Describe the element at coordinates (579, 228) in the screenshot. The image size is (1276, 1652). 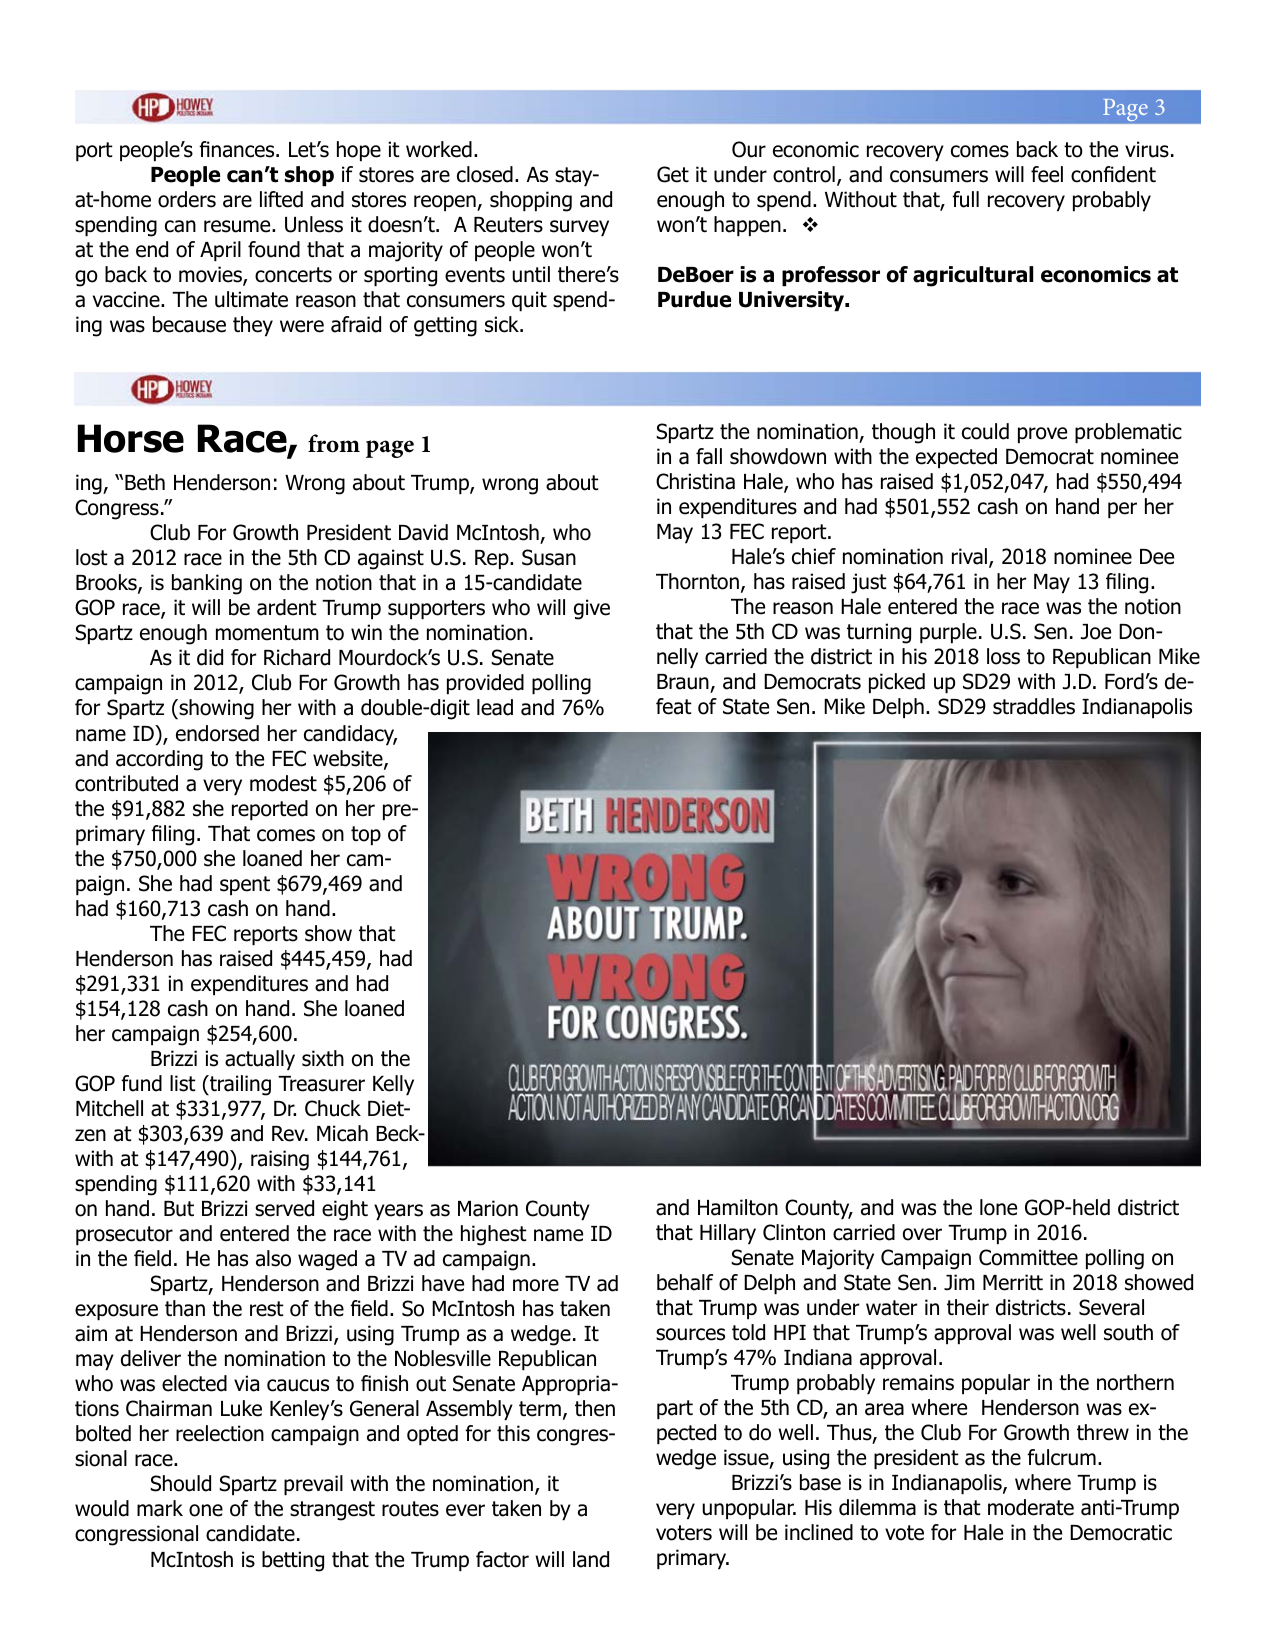
I see `survey` at that location.
